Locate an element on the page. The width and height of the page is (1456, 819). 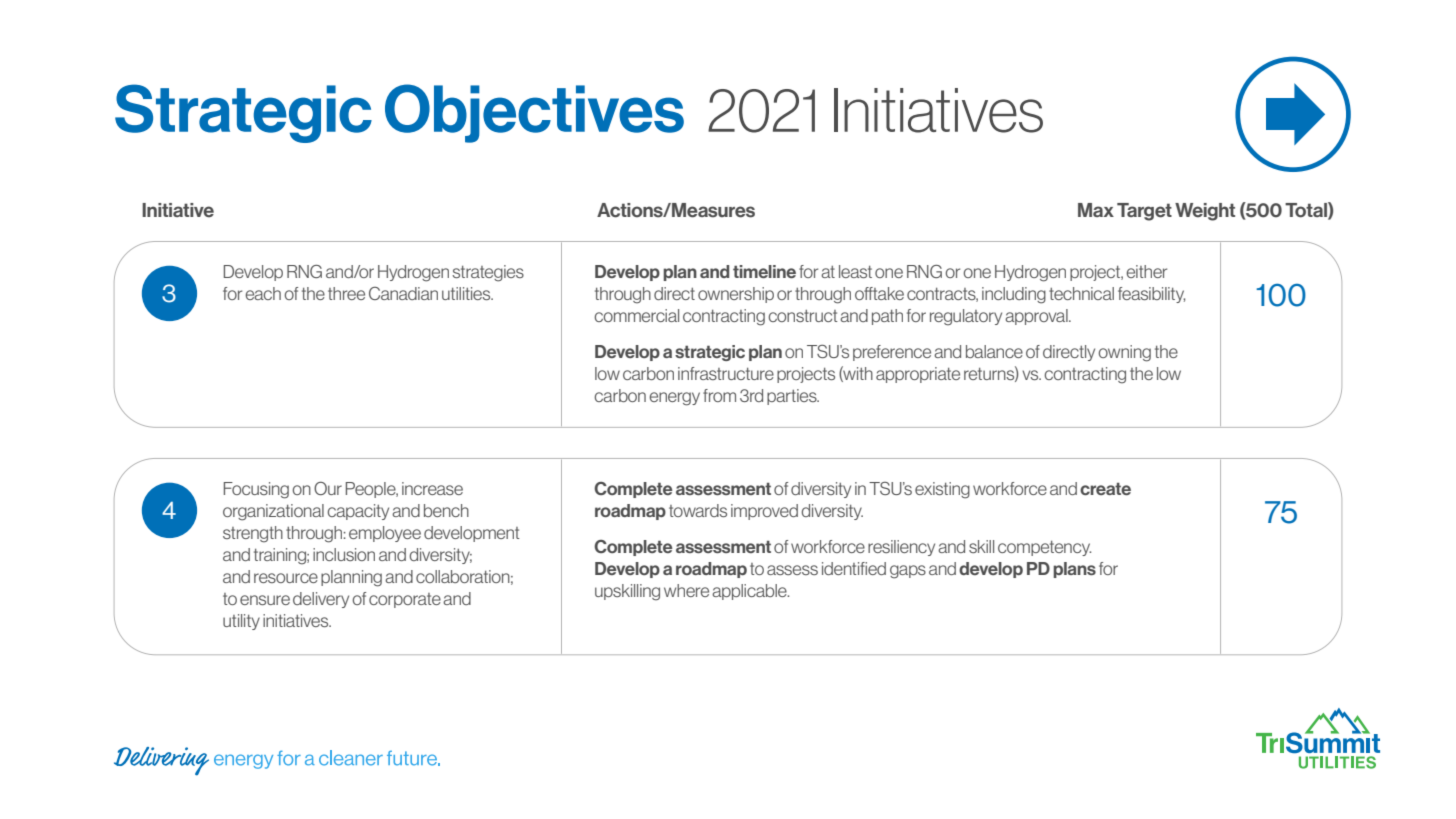
delivery is located at coordinates (321, 600).
